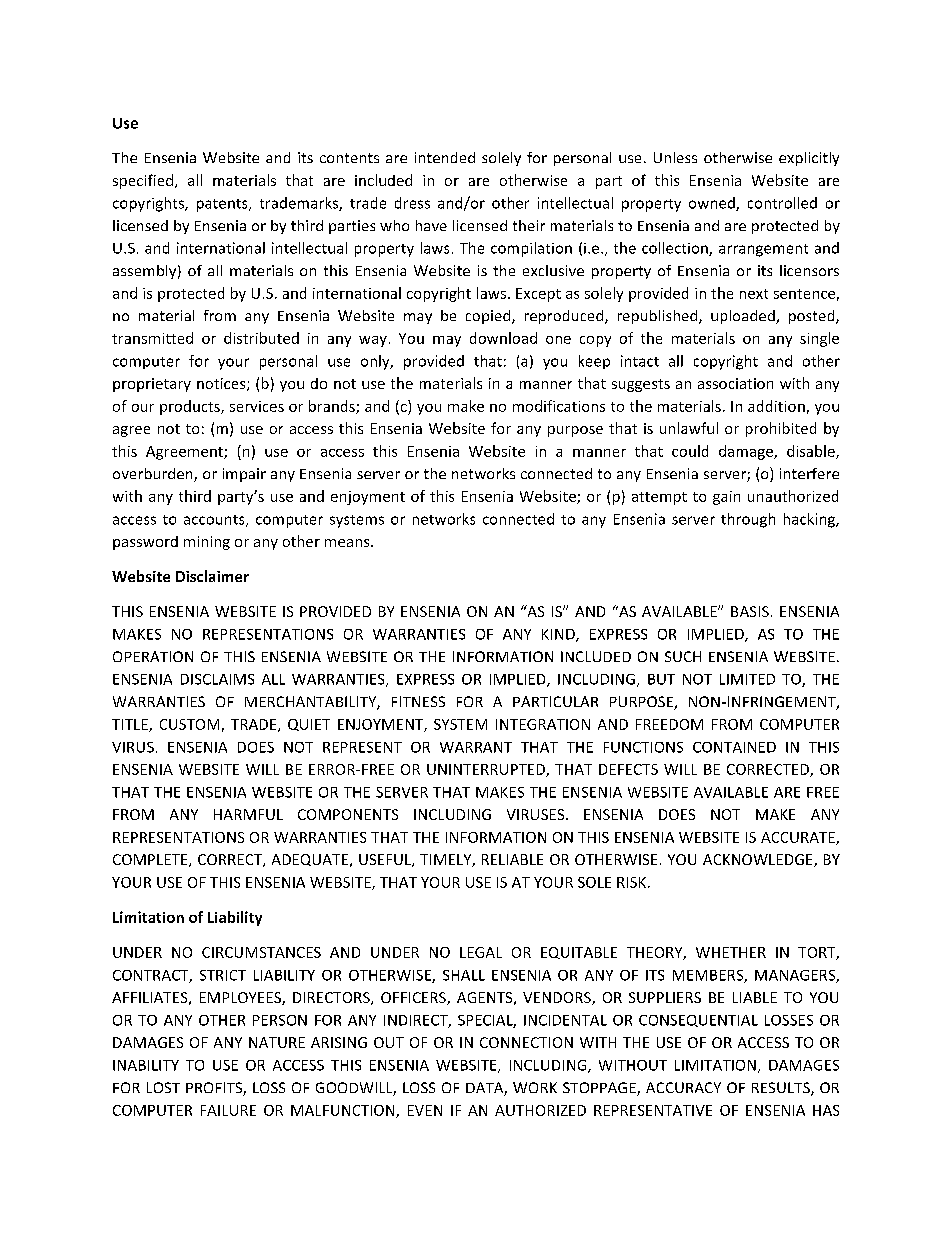 The image size is (952, 1233). I want to click on products, so click(191, 407).
